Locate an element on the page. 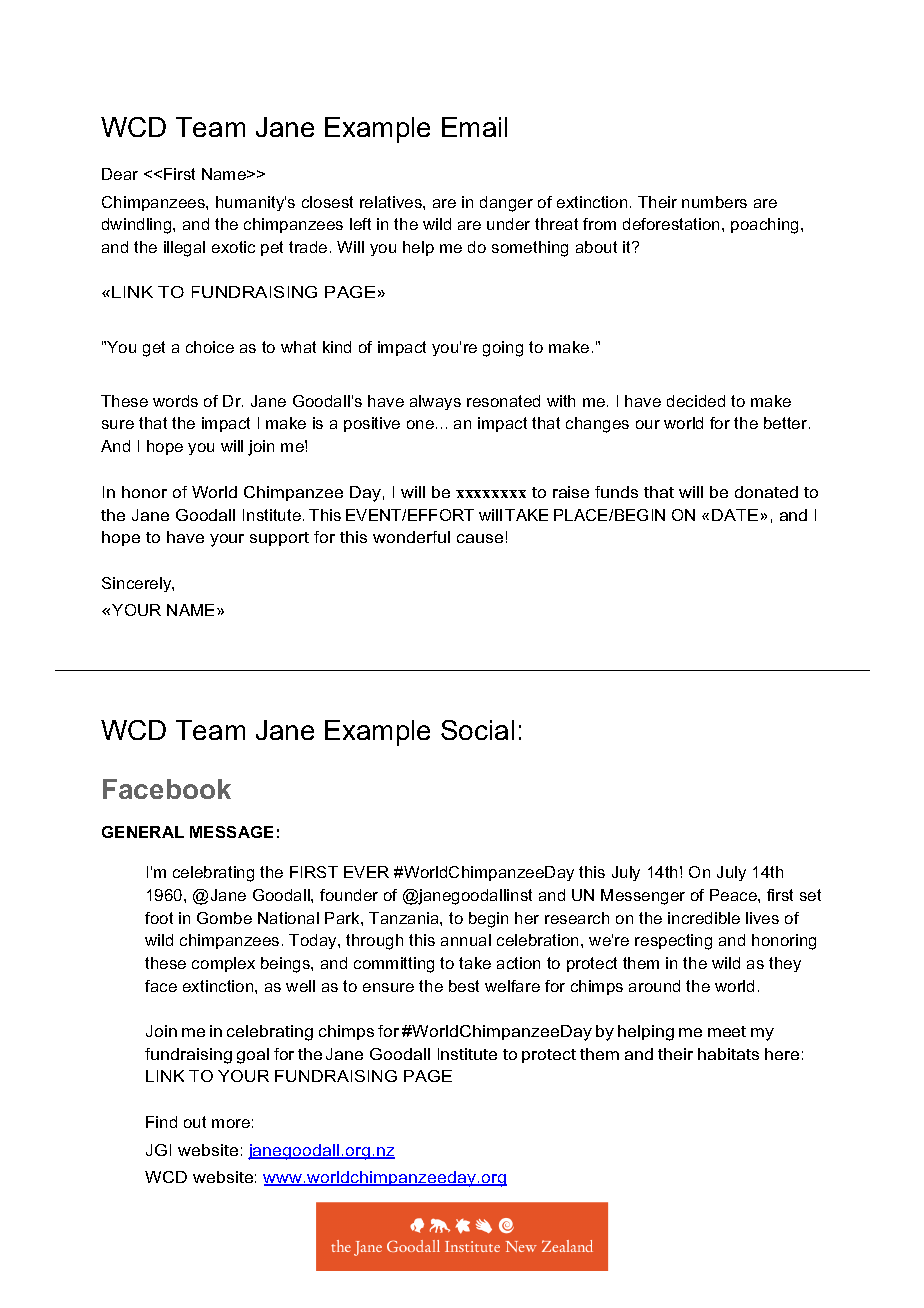 The width and height of the page is (924, 1308). Social is located at coordinates (477, 730).
